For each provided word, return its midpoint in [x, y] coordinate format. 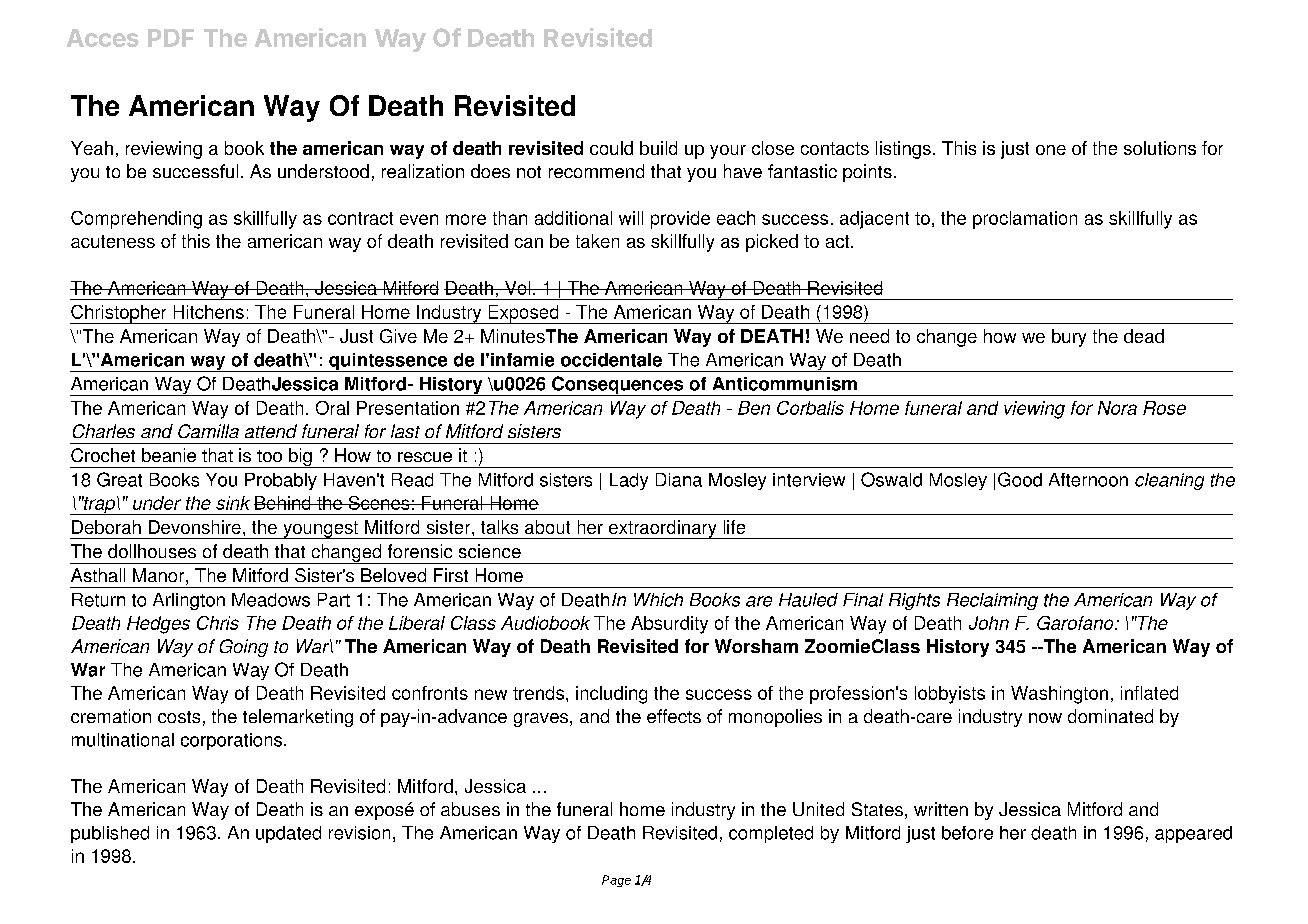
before [967, 833]
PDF [171, 38]
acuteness [113, 241]
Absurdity [669, 625]
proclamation [1025, 220]
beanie [169, 455]
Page [616, 881]
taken [597, 241]
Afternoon [1088, 480]
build [658, 148]
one [1051, 150]
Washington [1059, 695]
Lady [629, 481]
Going [244, 648]
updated [288, 834]
